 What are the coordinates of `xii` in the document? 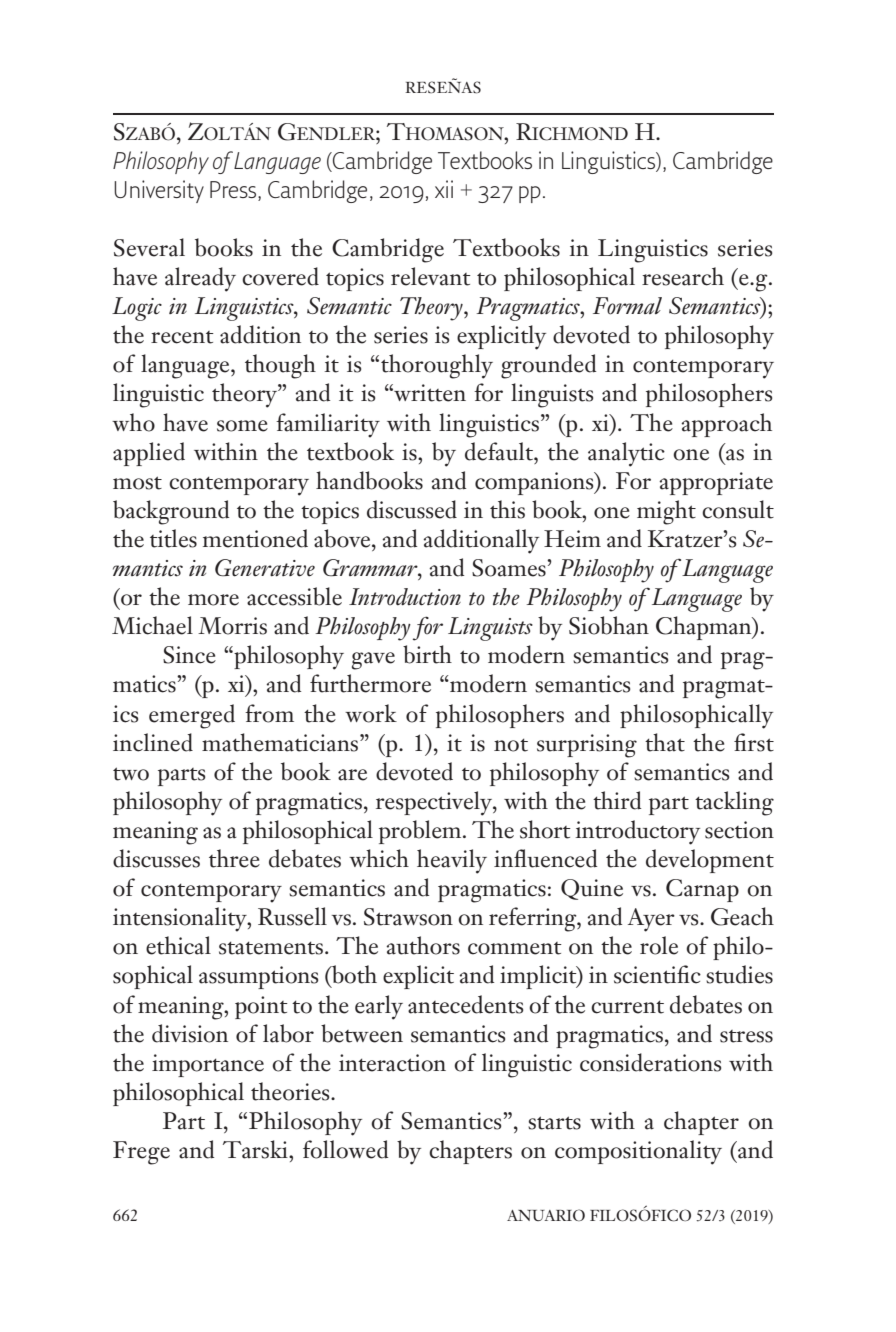 It's located at (444, 189).
